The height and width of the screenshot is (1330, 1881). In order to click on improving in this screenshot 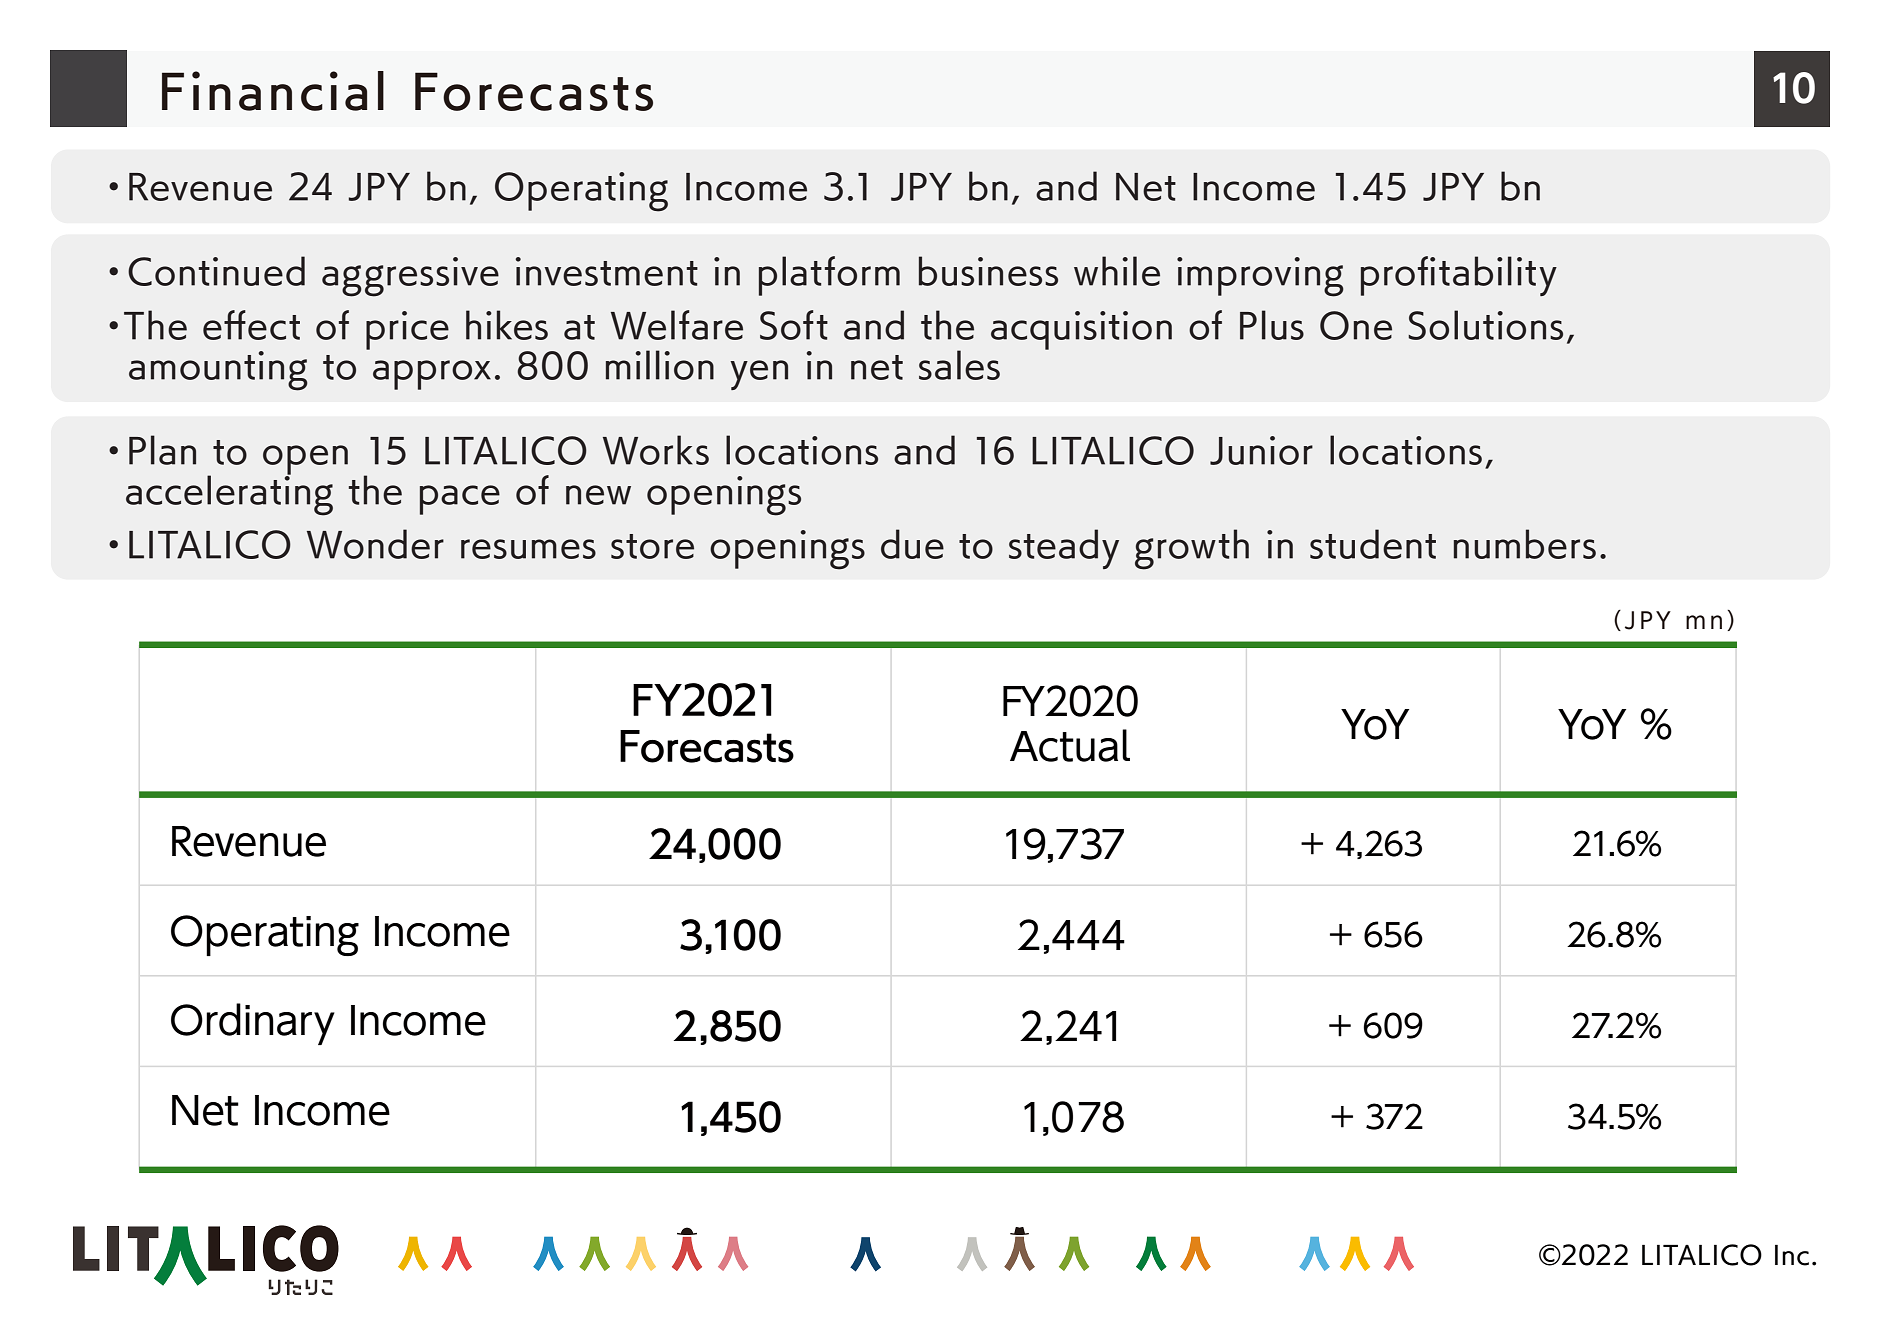, I will do `click(1260, 277)`.
